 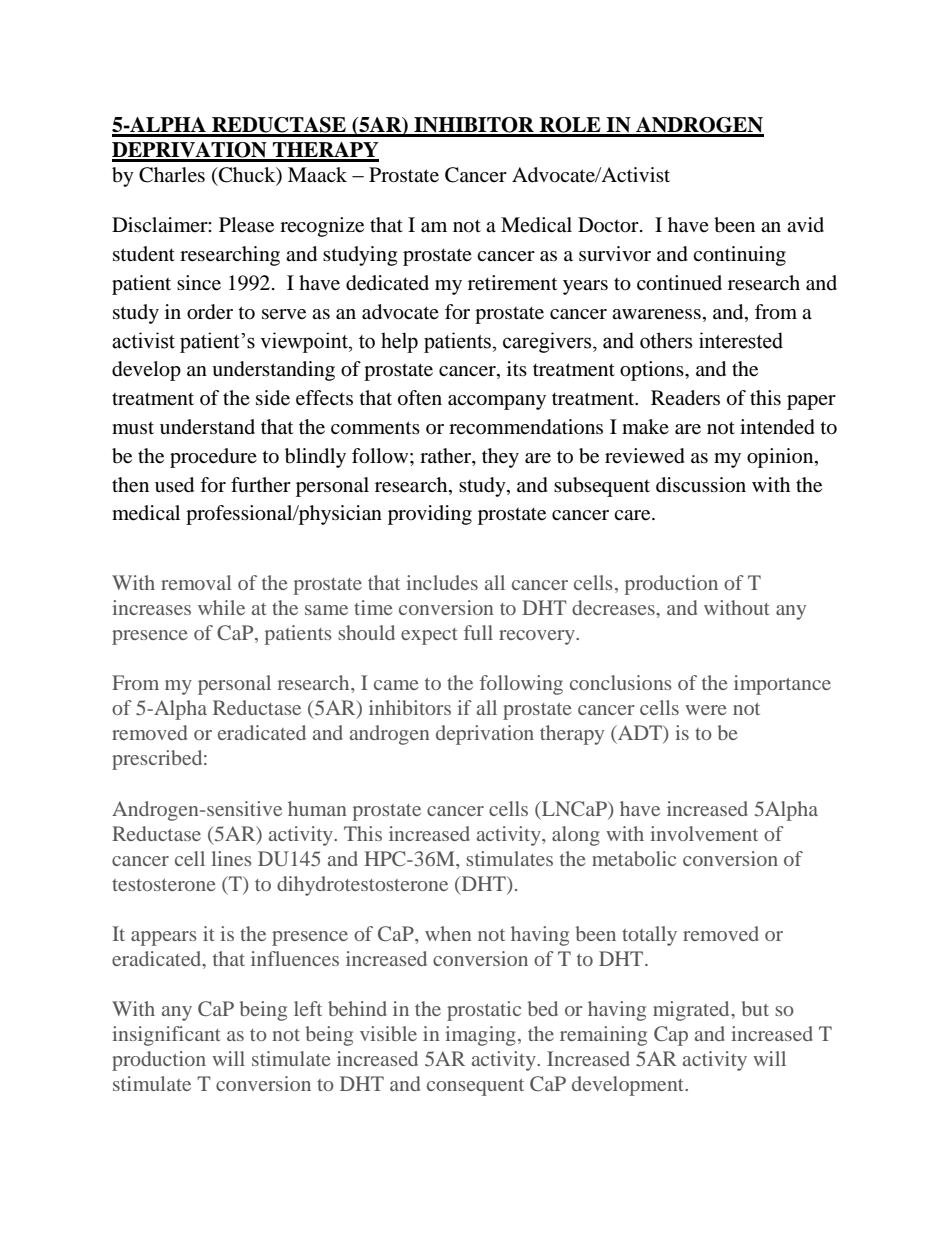 What do you see at coordinates (782, 685) in the page?
I see `importance` at bounding box center [782, 685].
